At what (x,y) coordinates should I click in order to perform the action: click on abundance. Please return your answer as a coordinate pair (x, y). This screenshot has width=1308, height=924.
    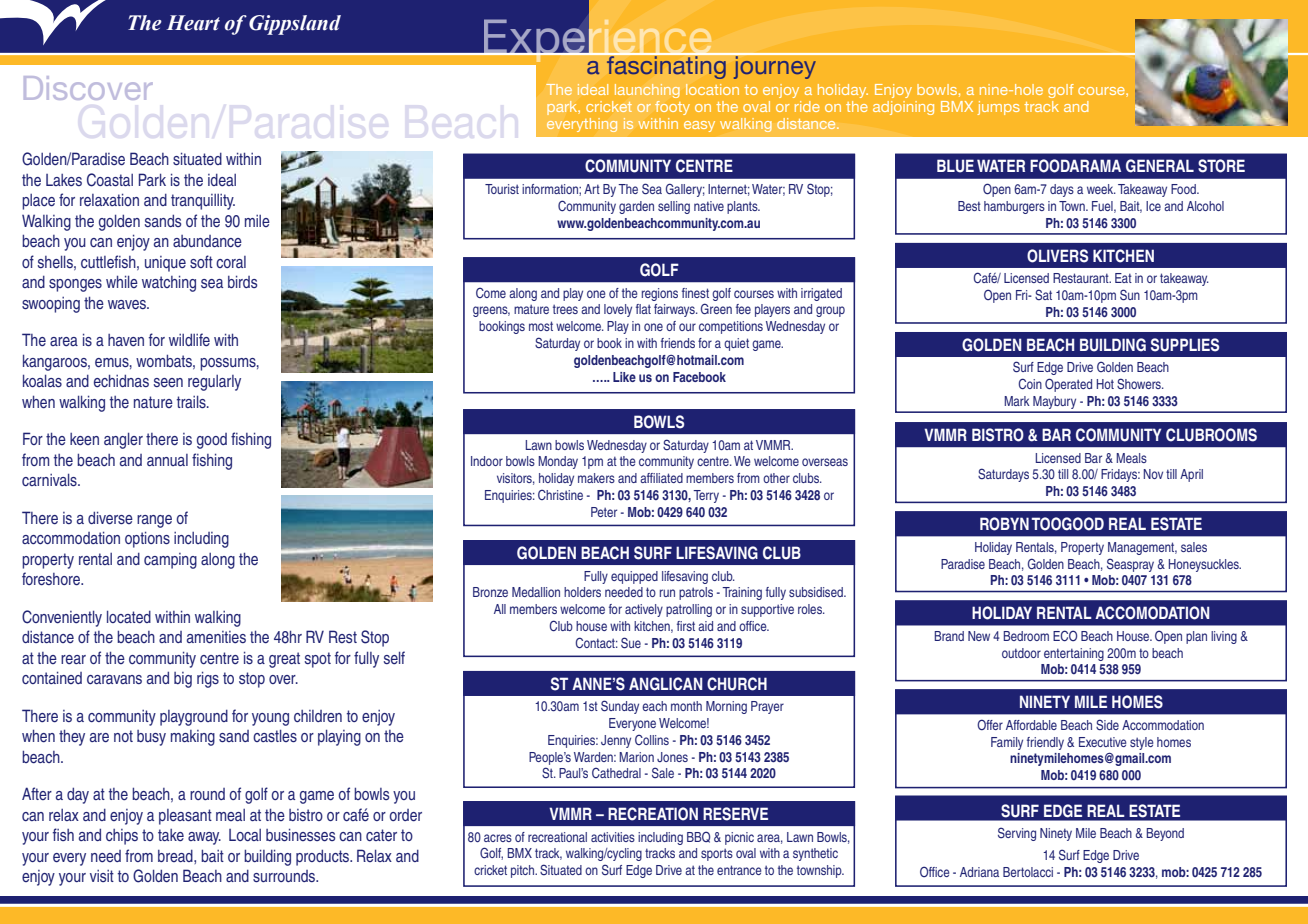
    Looking at the image, I should click on (207, 241).
